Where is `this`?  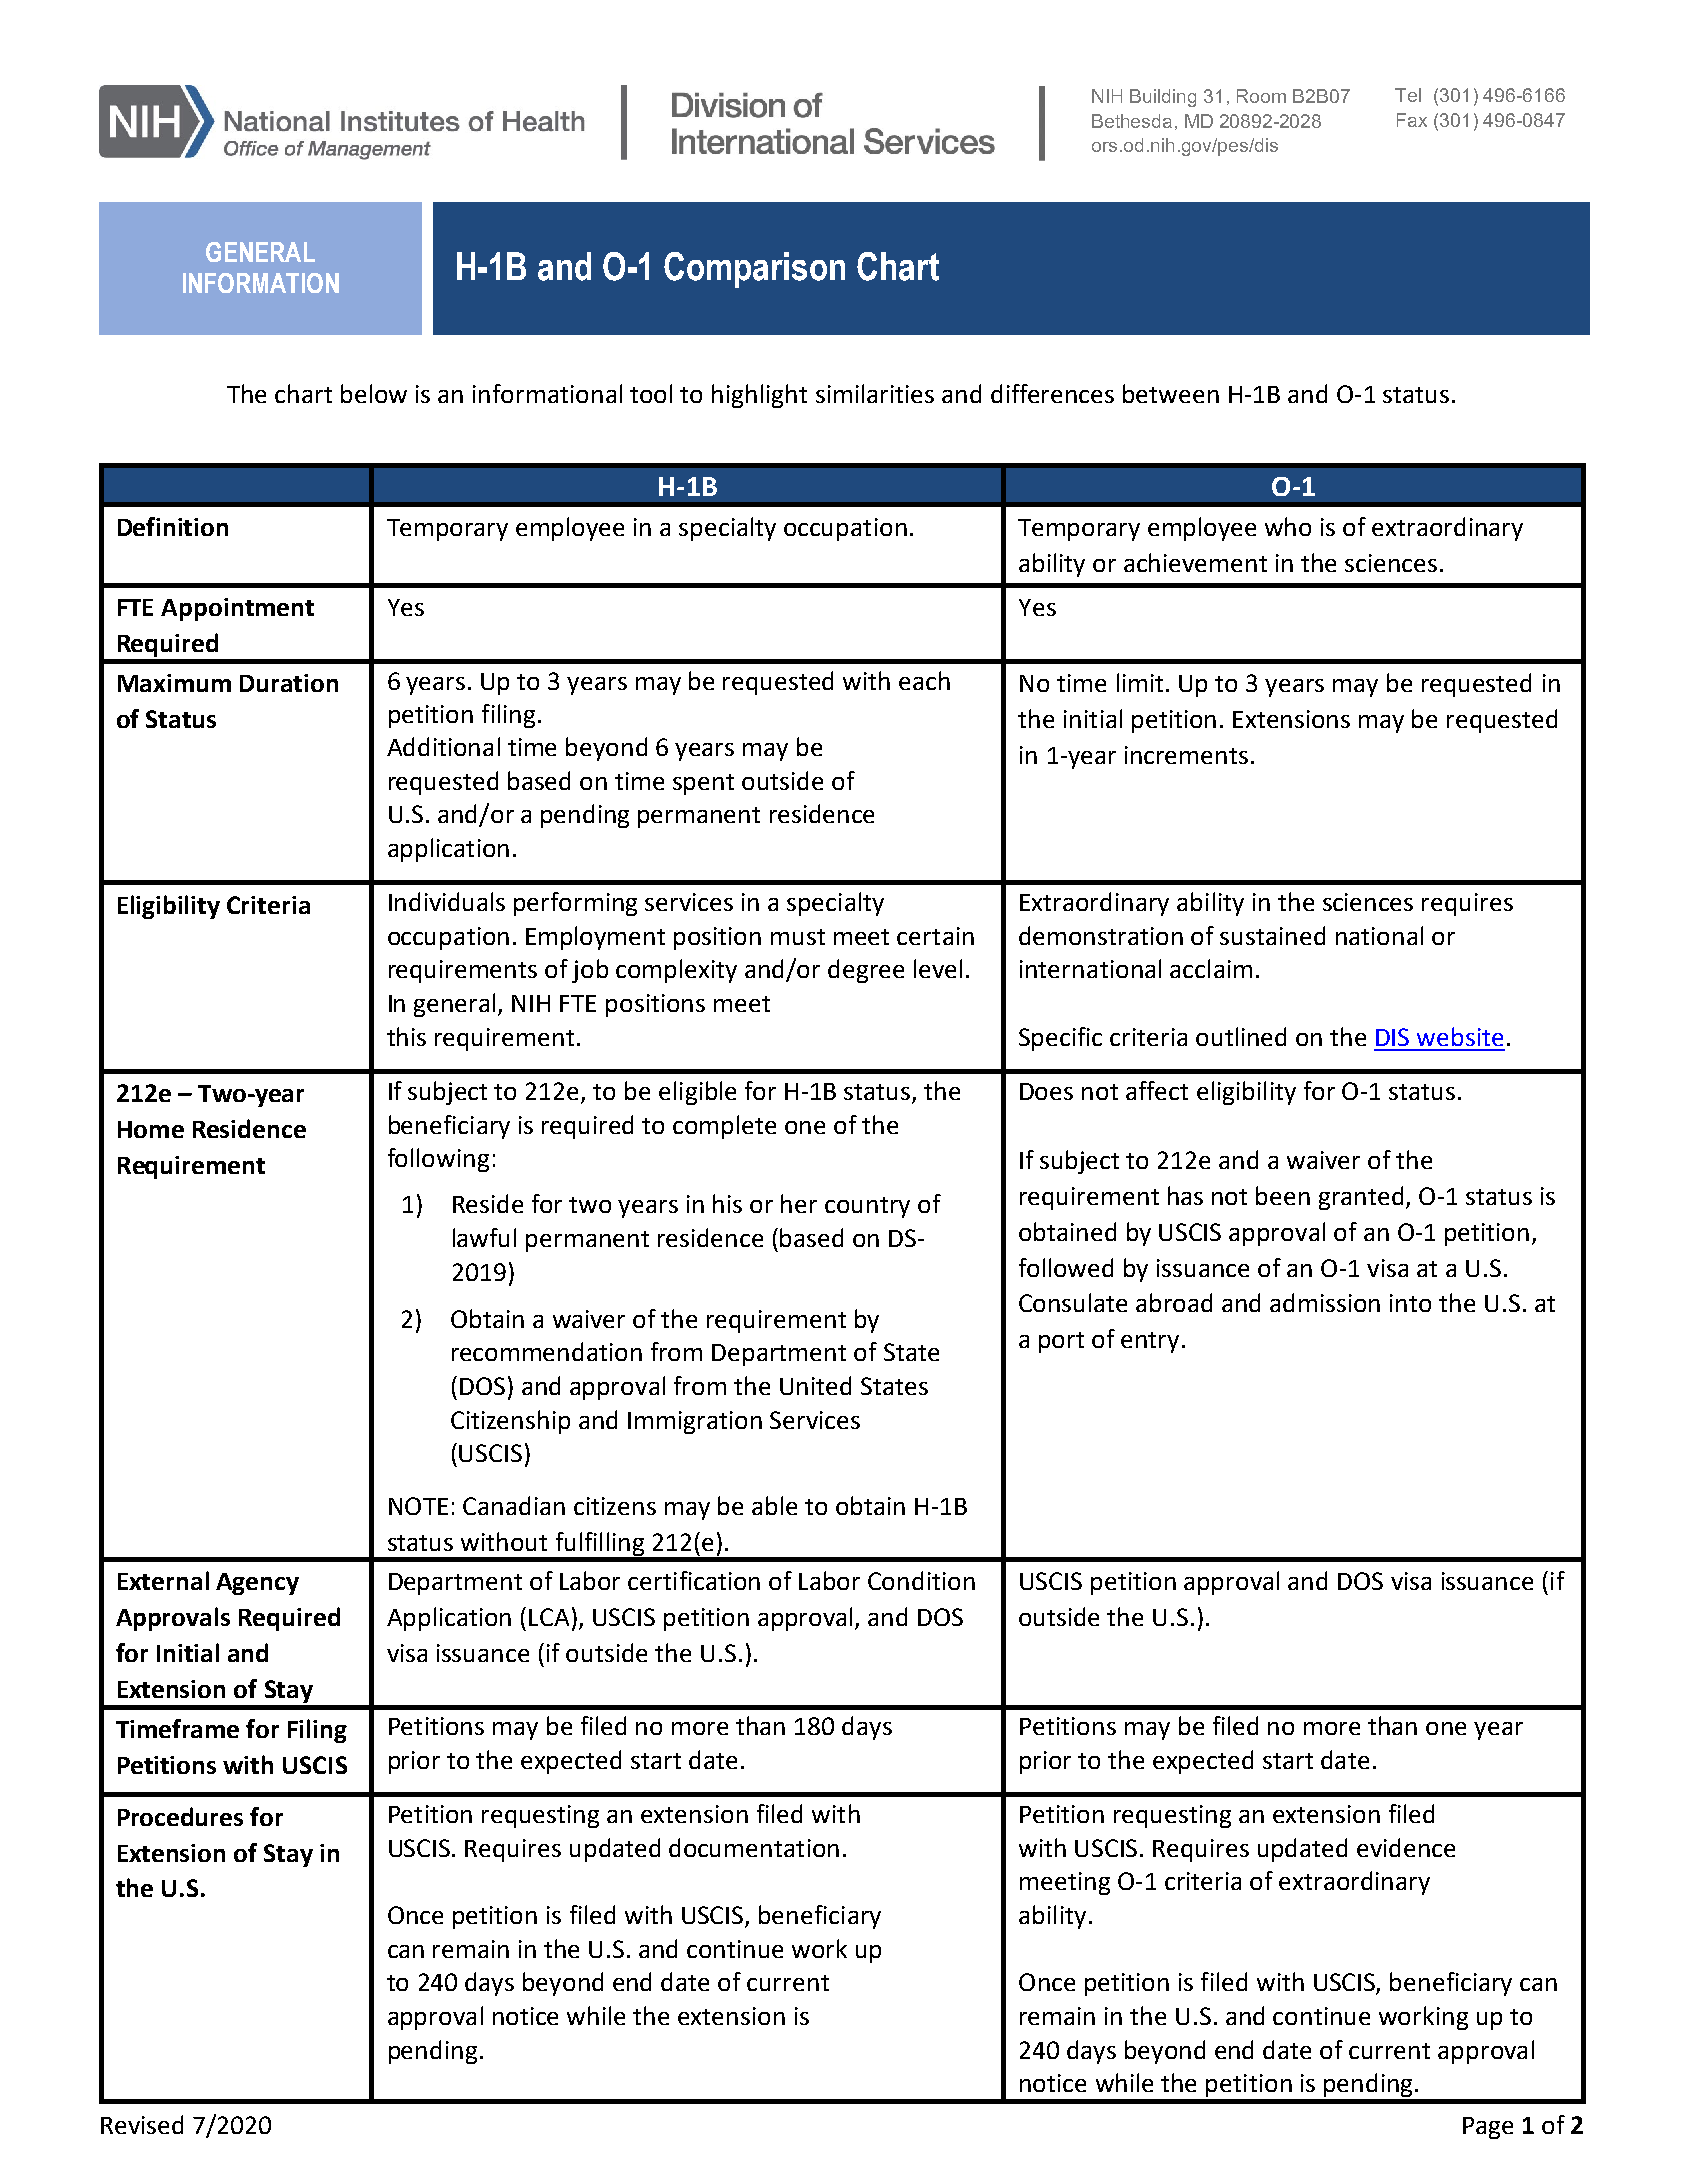 this is located at coordinates (406, 1036).
